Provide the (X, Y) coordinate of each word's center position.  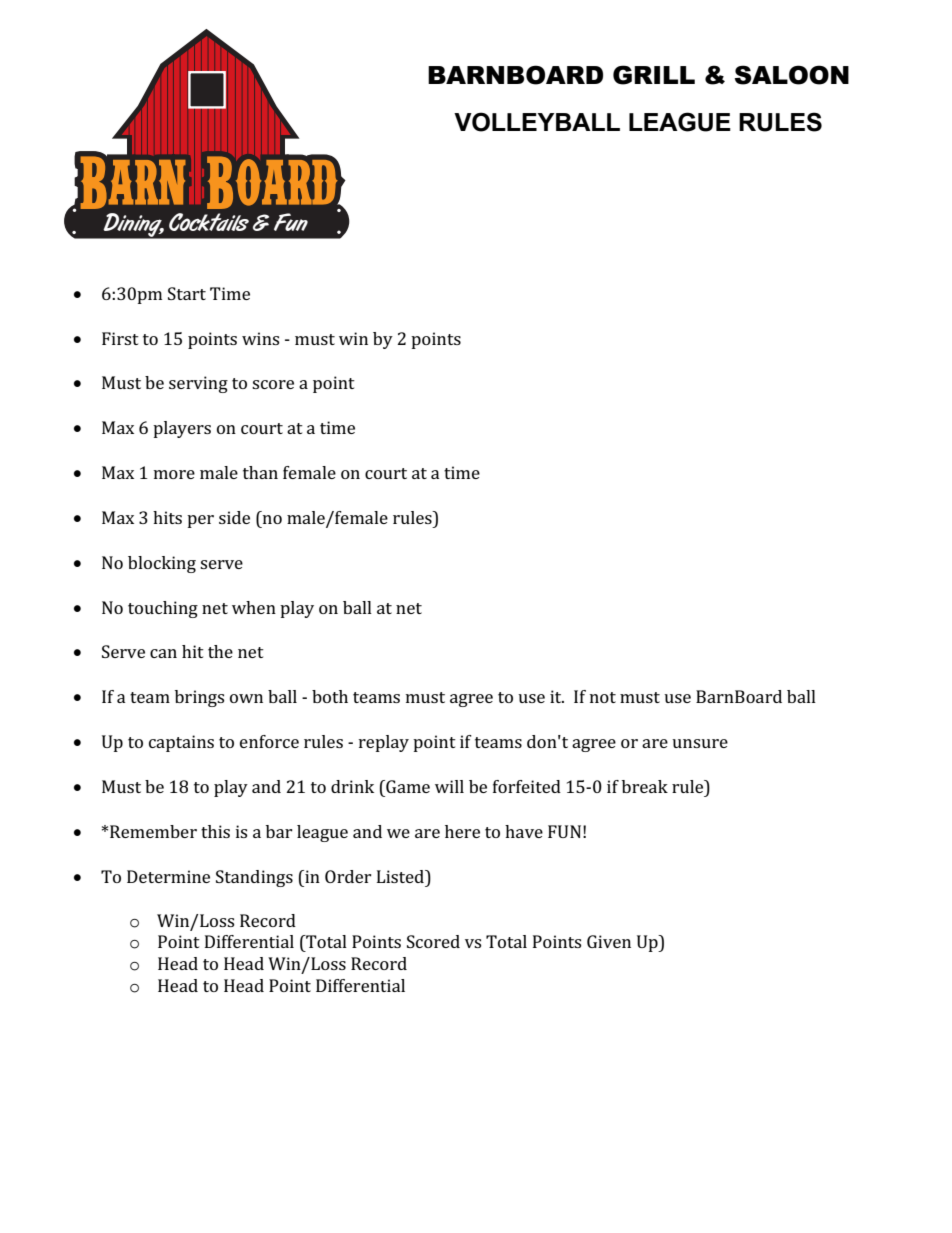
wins (260, 338)
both (330, 696)
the (220, 651)
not (603, 697)
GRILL (654, 75)
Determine (168, 876)
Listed (402, 876)
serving (198, 384)
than (260, 472)
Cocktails (209, 222)
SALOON (792, 75)
